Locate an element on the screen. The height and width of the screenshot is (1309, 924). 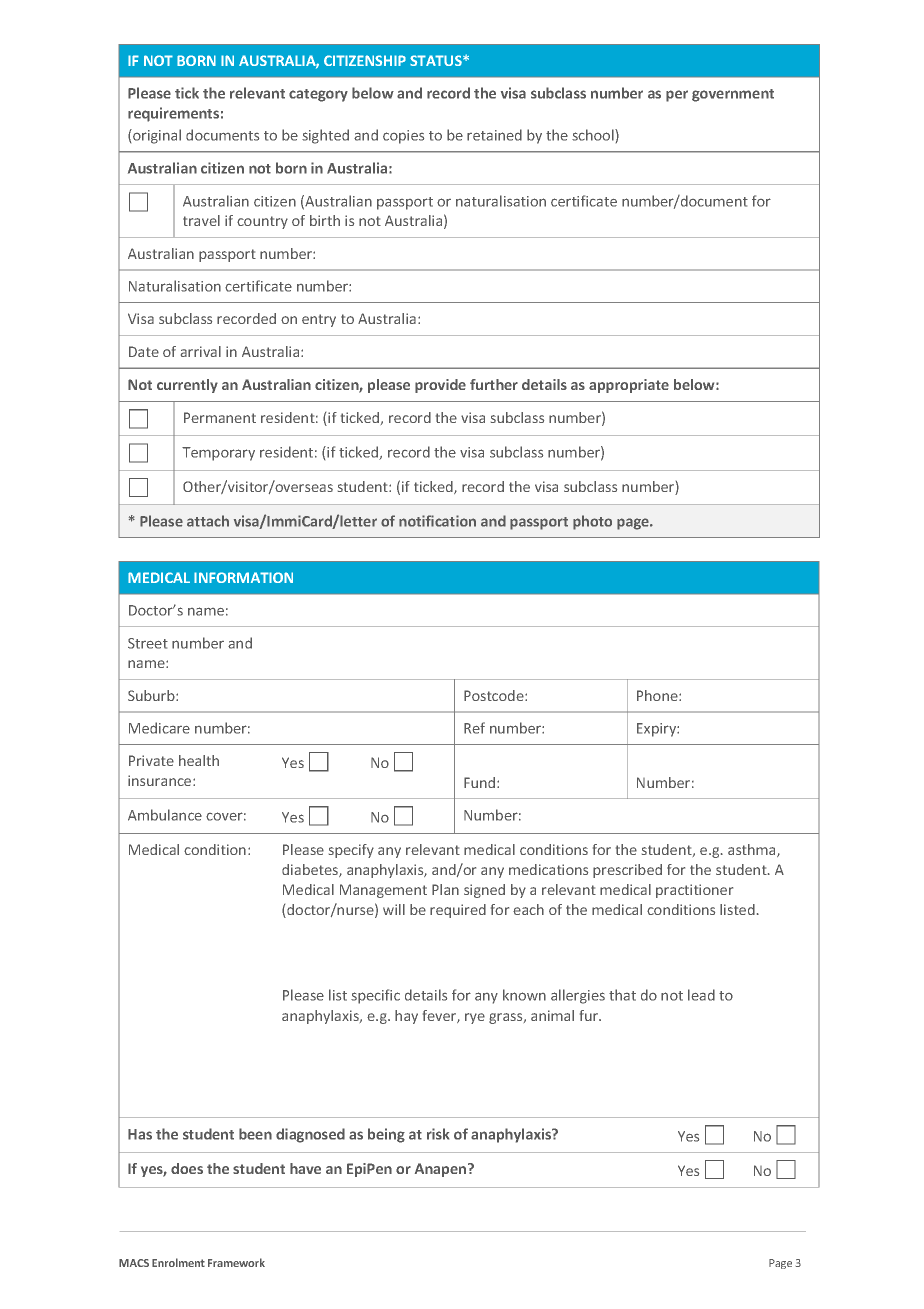
risk is located at coordinates (438, 1134).
